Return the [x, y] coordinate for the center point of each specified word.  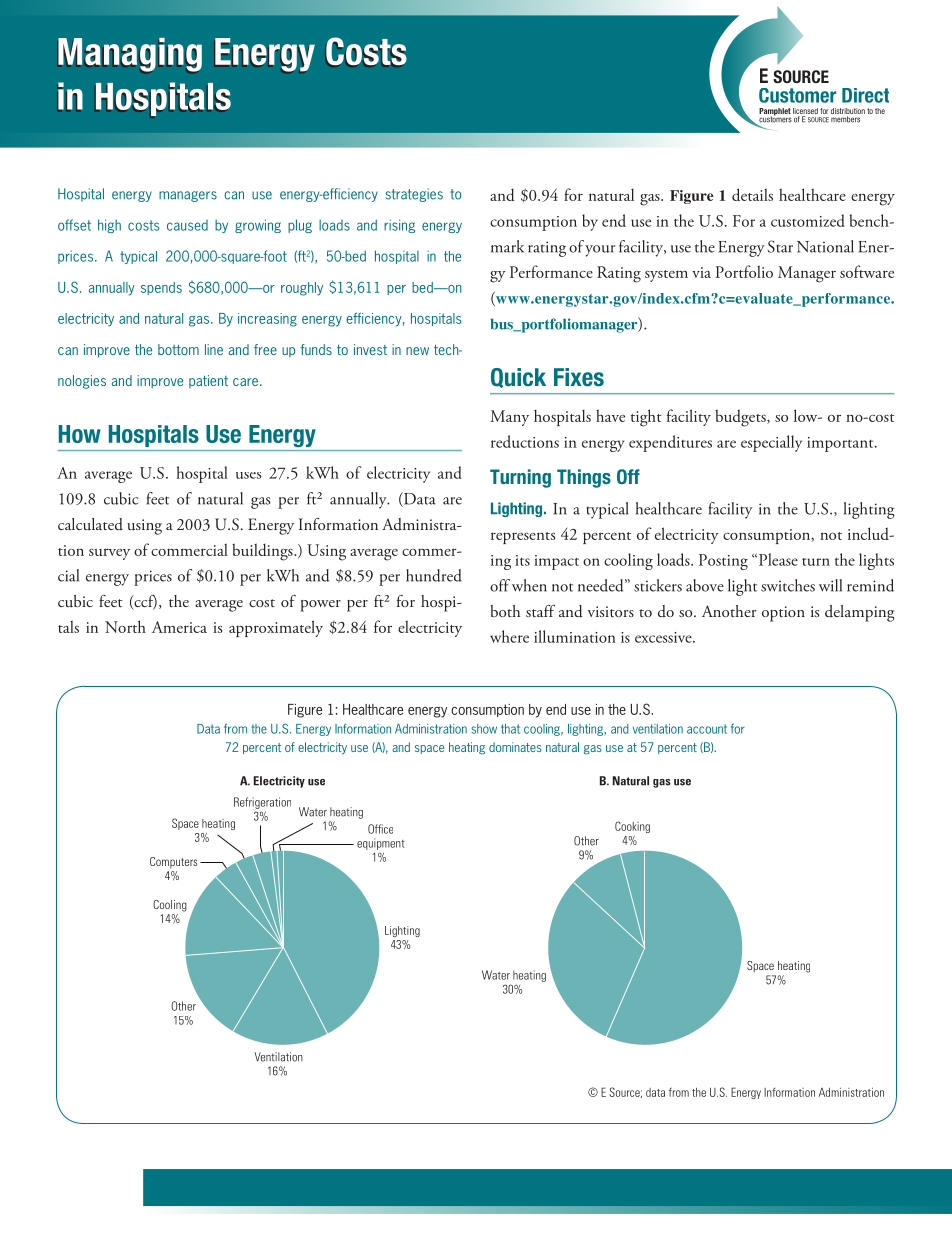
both [505, 611]
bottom [178, 349]
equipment [381, 844]
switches [788, 585]
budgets [741, 418]
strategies [414, 195]
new [417, 351]
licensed [805, 111]
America [179, 627]
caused [187, 225]
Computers [173, 862]
